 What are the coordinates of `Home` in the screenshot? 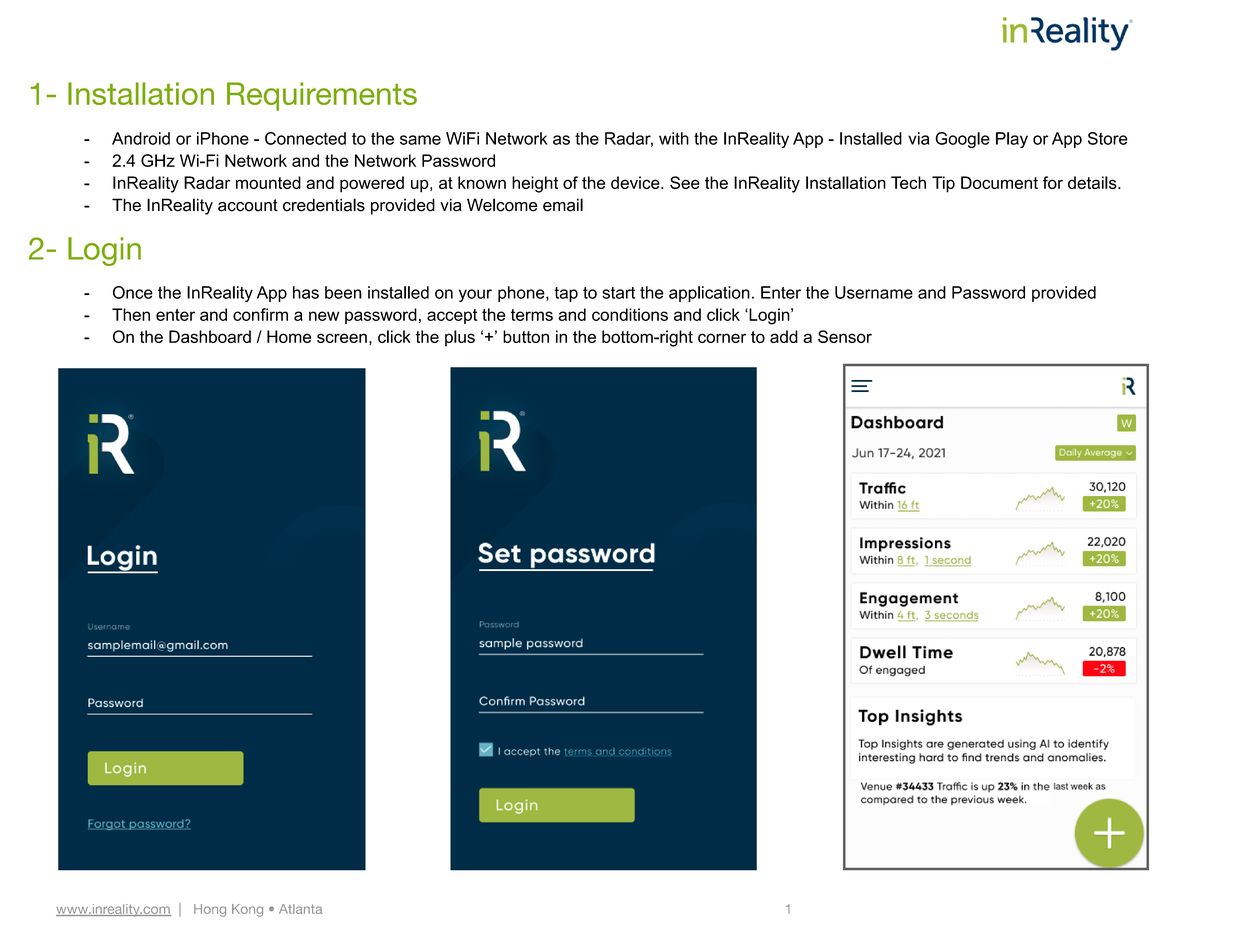 It's located at (289, 336).
